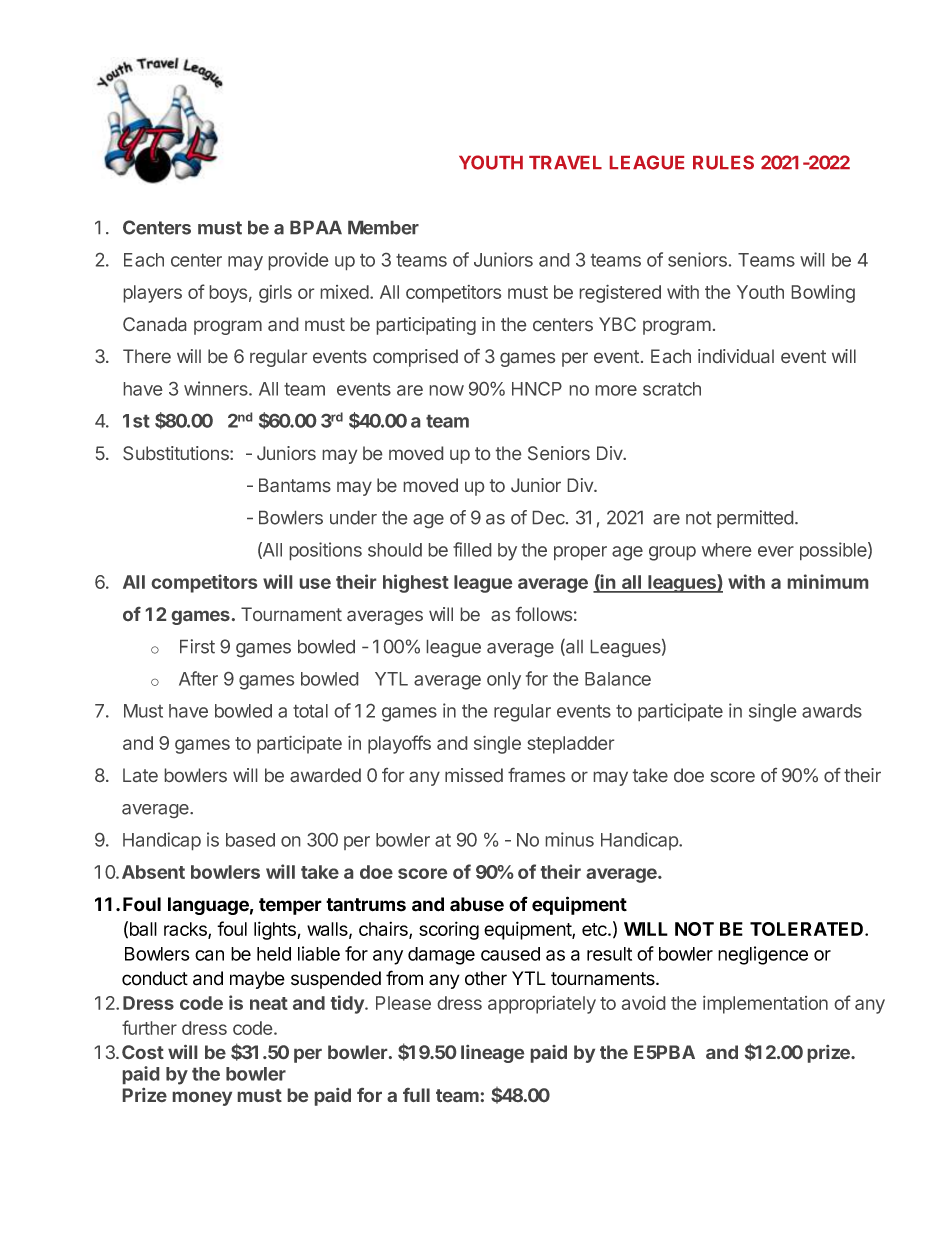 The image size is (952, 1233). What do you see at coordinates (723, 162) in the image?
I see `RULES` at bounding box center [723, 162].
